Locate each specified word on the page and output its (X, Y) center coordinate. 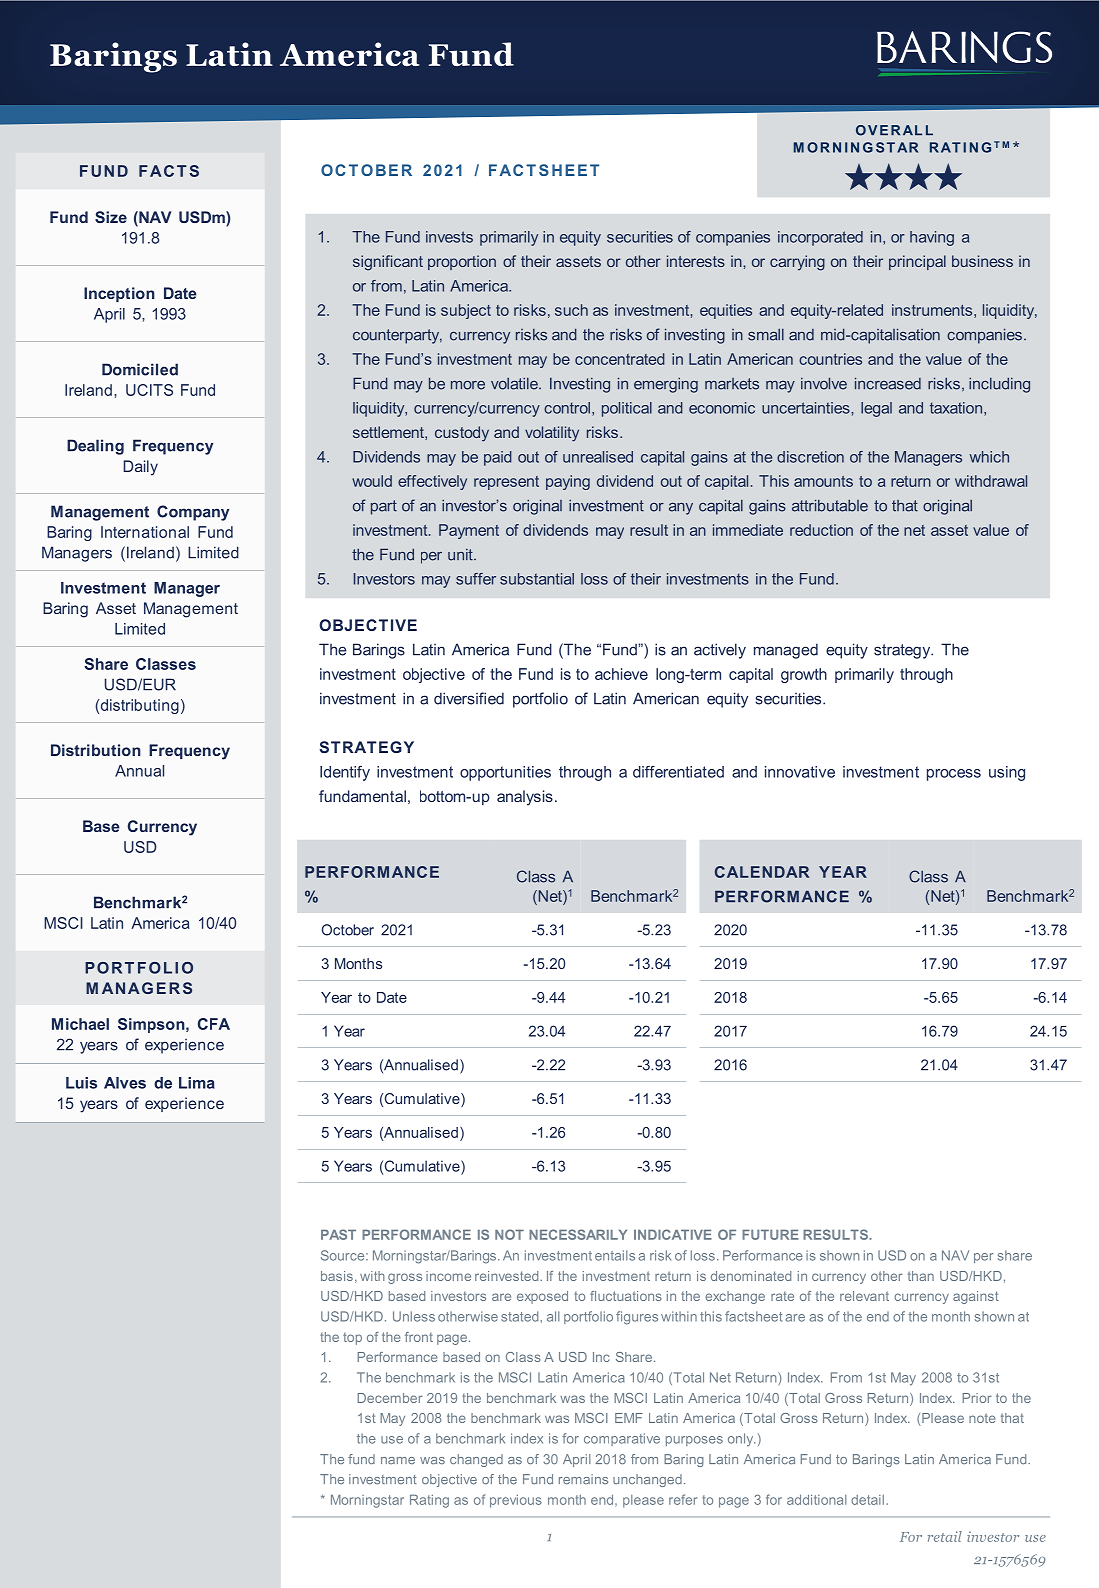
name (398, 1460)
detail (867, 1500)
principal (917, 262)
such (571, 310)
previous (516, 1501)
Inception (119, 294)
